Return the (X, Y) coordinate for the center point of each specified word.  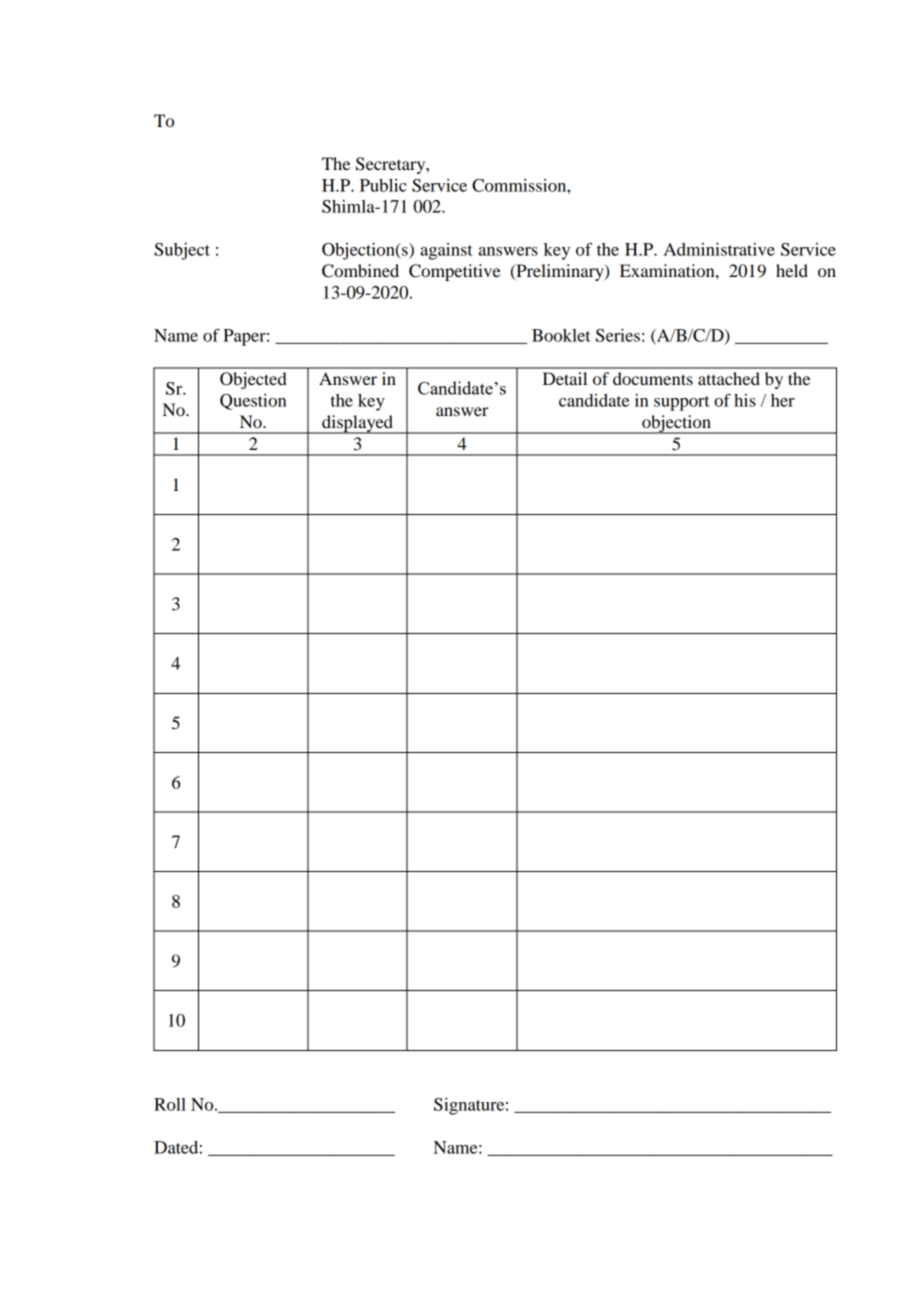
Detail (565, 378)
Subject (182, 251)
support (682, 403)
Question (253, 402)
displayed (357, 424)
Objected (253, 380)
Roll (170, 1104)
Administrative (719, 249)
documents (653, 378)
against (446, 251)
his (745, 400)
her (783, 400)
